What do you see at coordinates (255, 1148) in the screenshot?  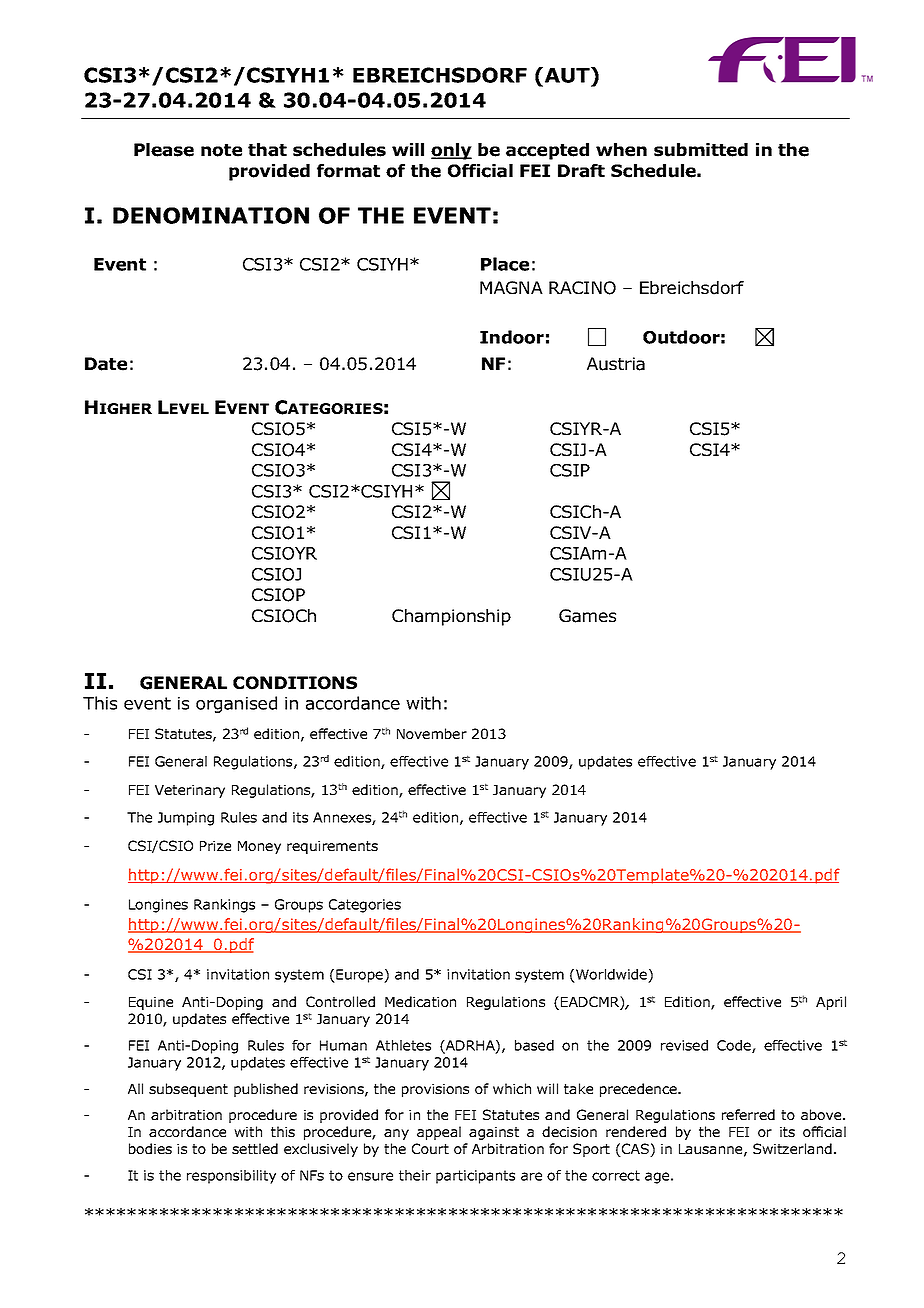 I see `settled` at bounding box center [255, 1148].
